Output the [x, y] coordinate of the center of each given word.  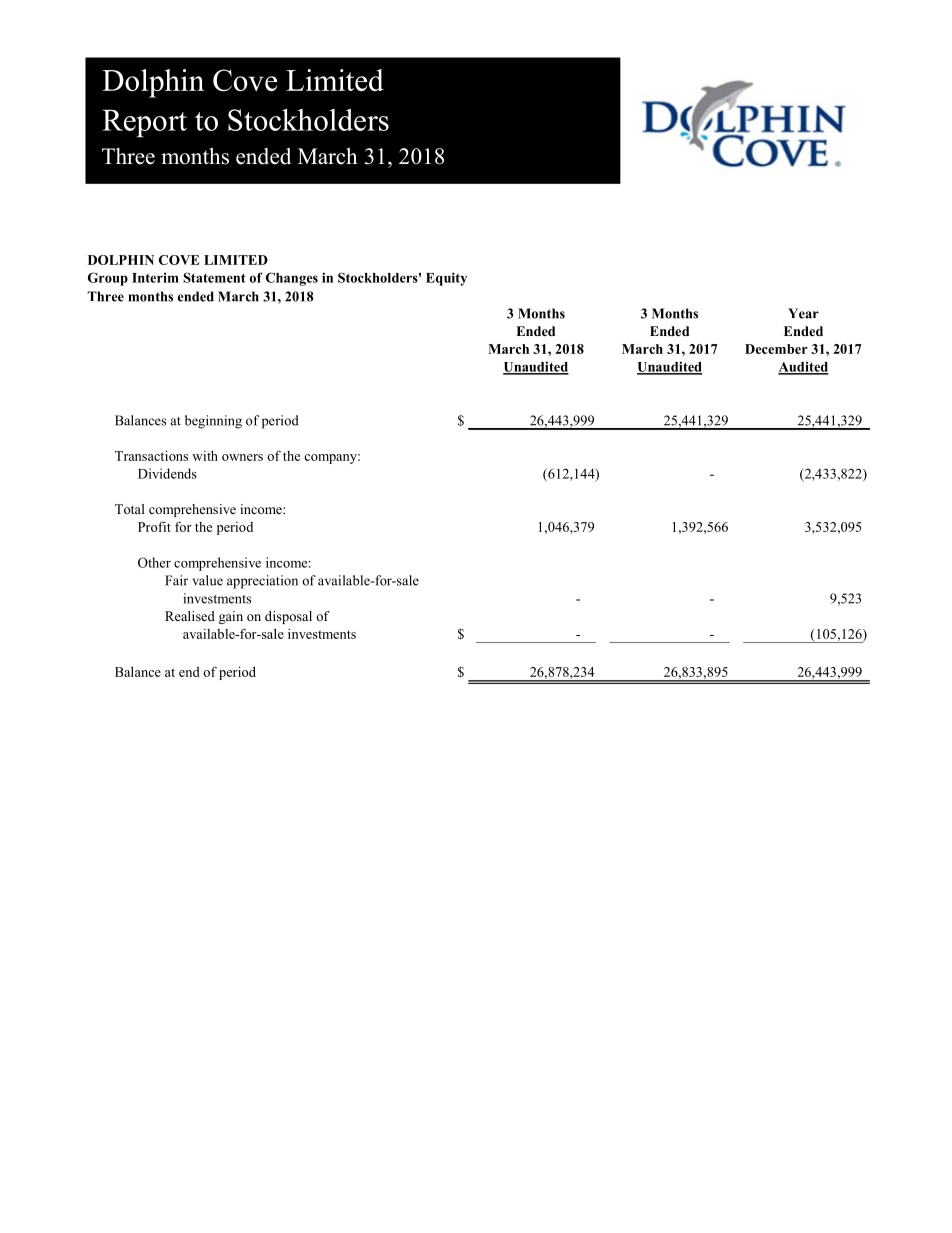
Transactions [151, 455]
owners [242, 457]
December [776, 349]
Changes [292, 279]
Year [803, 313]
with [205, 456]
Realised [190, 616]
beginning [213, 422]
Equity [446, 279]
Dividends [167, 473]
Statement [214, 277]
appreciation [262, 582]
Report [144, 123]
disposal [288, 617]
